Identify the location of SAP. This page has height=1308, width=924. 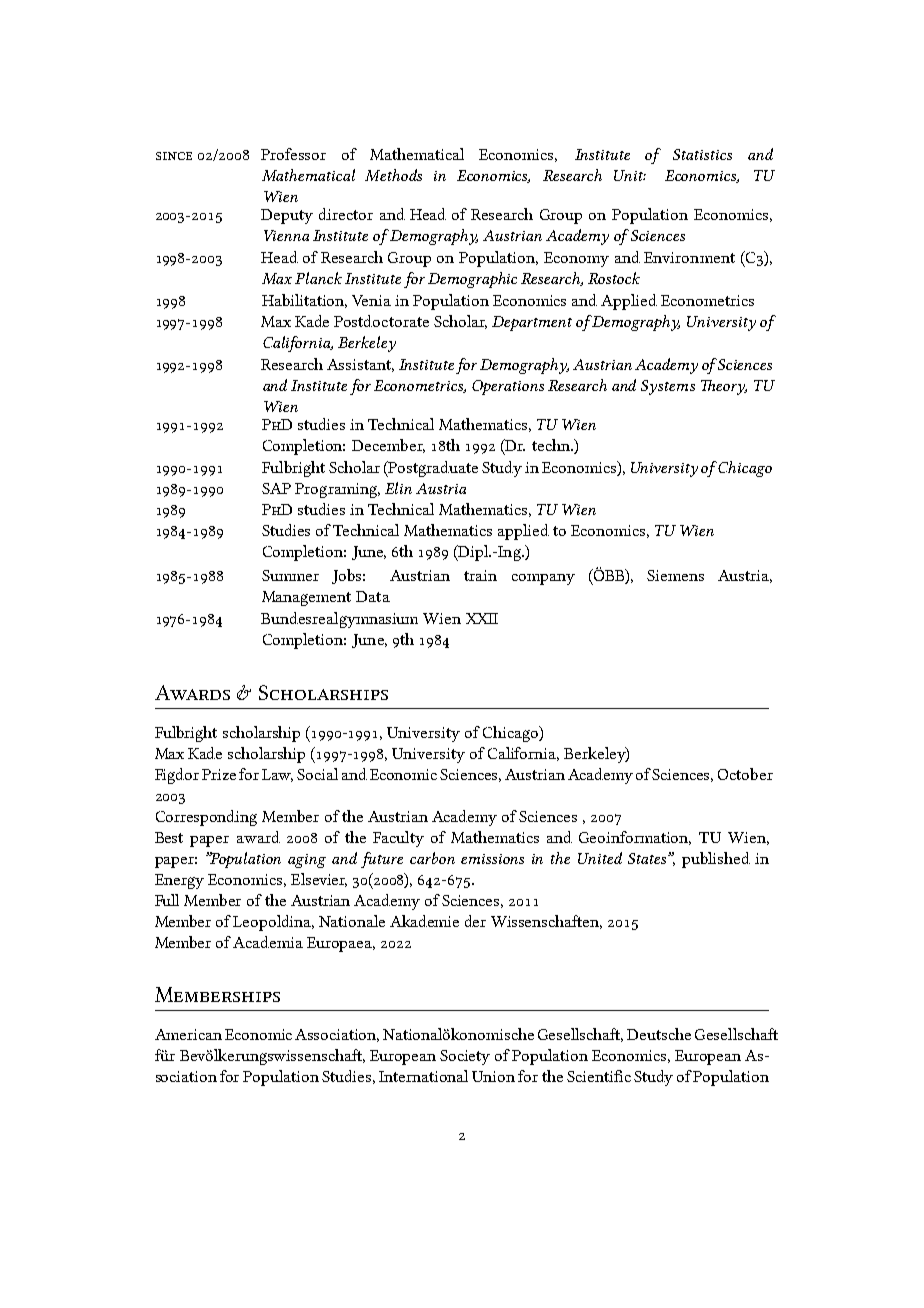
(276, 488).
